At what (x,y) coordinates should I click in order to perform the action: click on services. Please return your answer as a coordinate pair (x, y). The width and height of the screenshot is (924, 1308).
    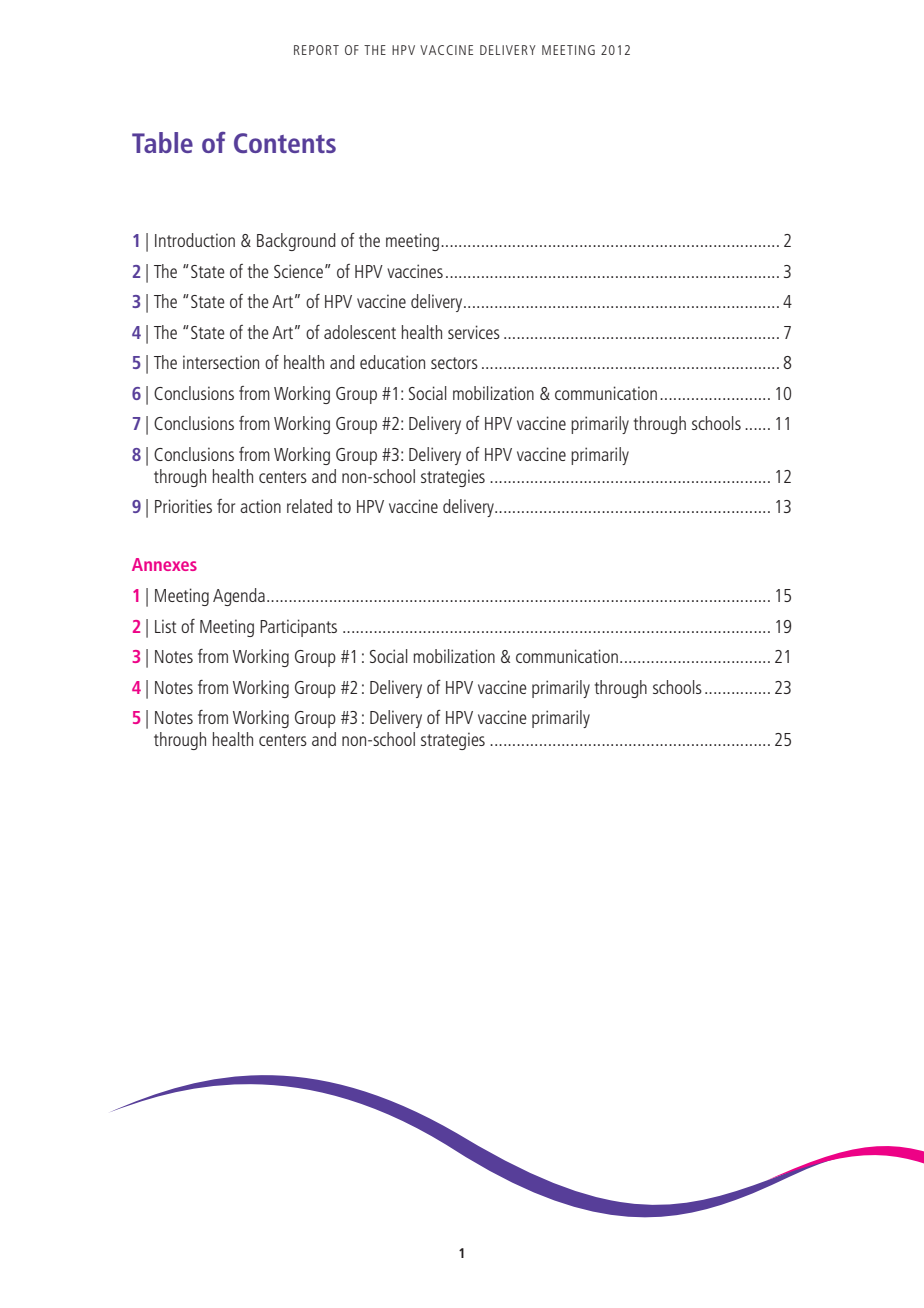
    Looking at the image, I should click on (474, 332).
